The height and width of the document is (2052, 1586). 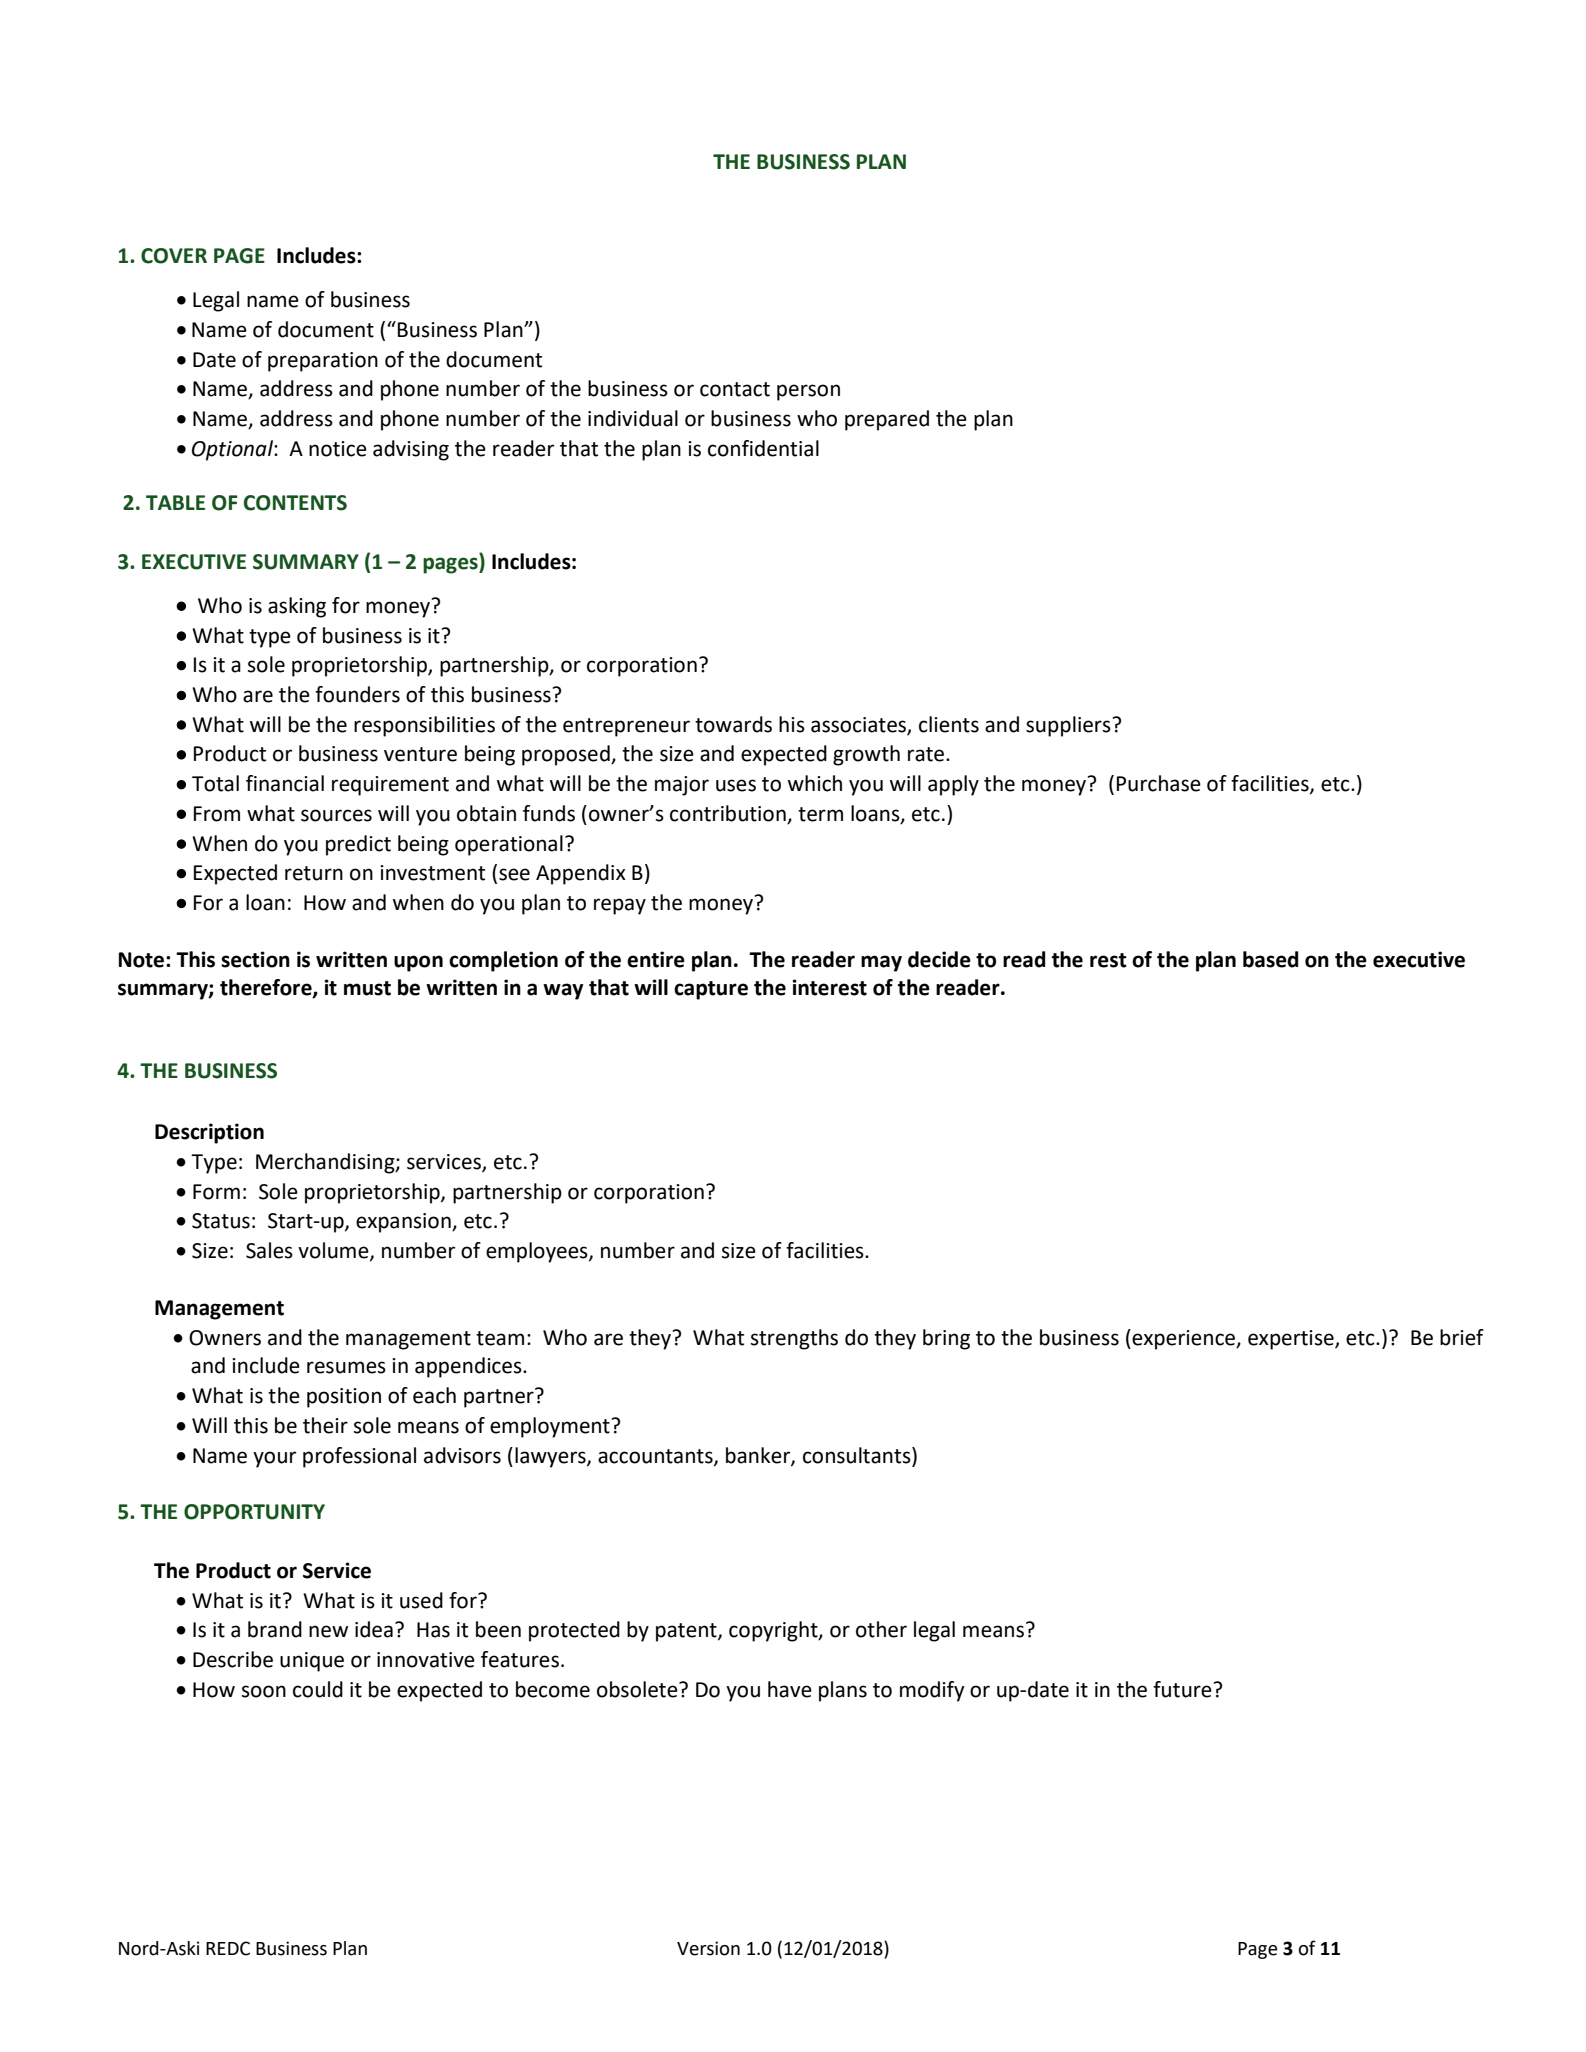 What do you see at coordinates (1292, 1340) in the document?
I see `expertise` at bounding box center [1292, 1340].
